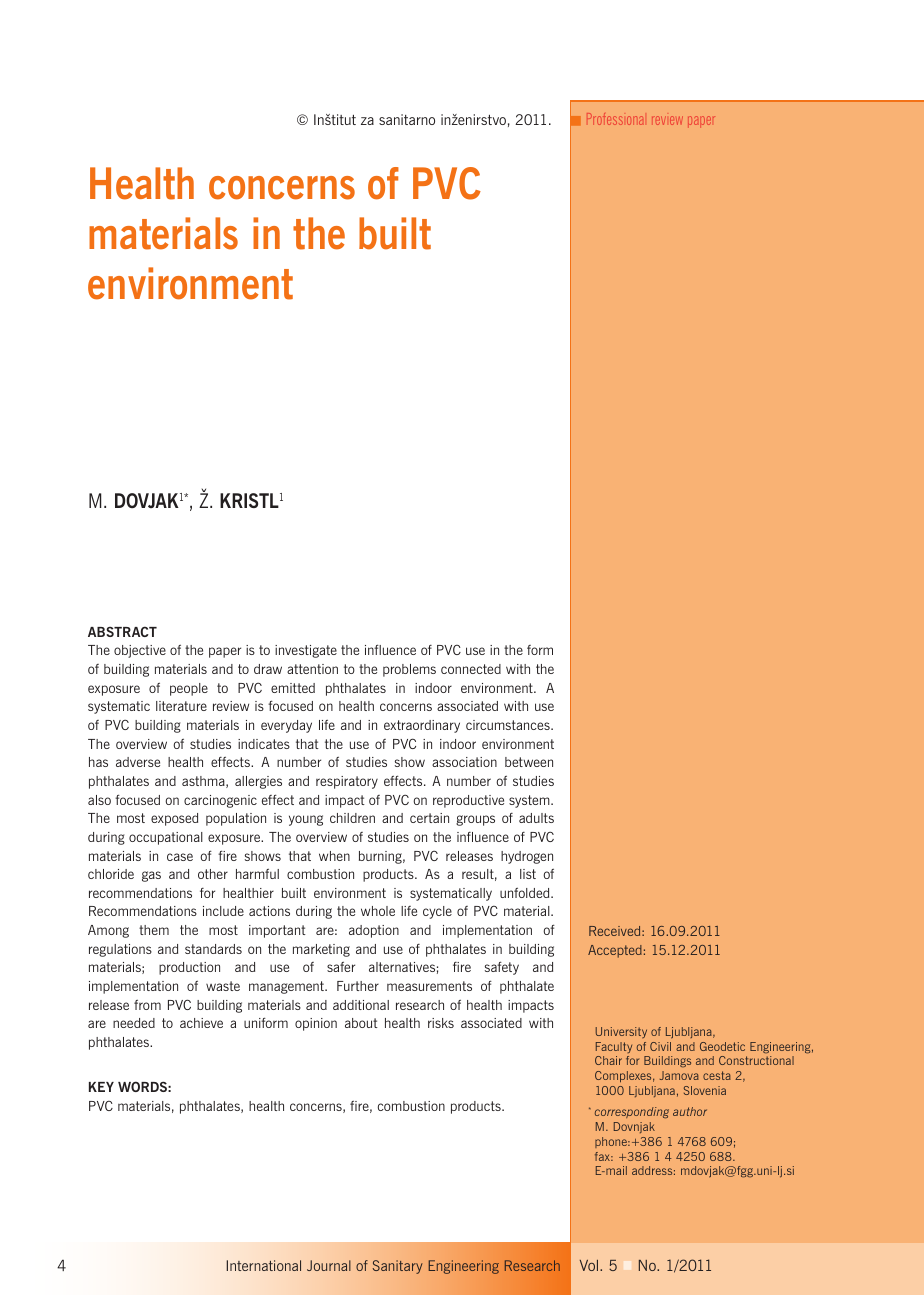 This screenshot has width=924, height=1308. Describe the element at coordinates (180, 857) in the screenshot. I see `case` at that location.
